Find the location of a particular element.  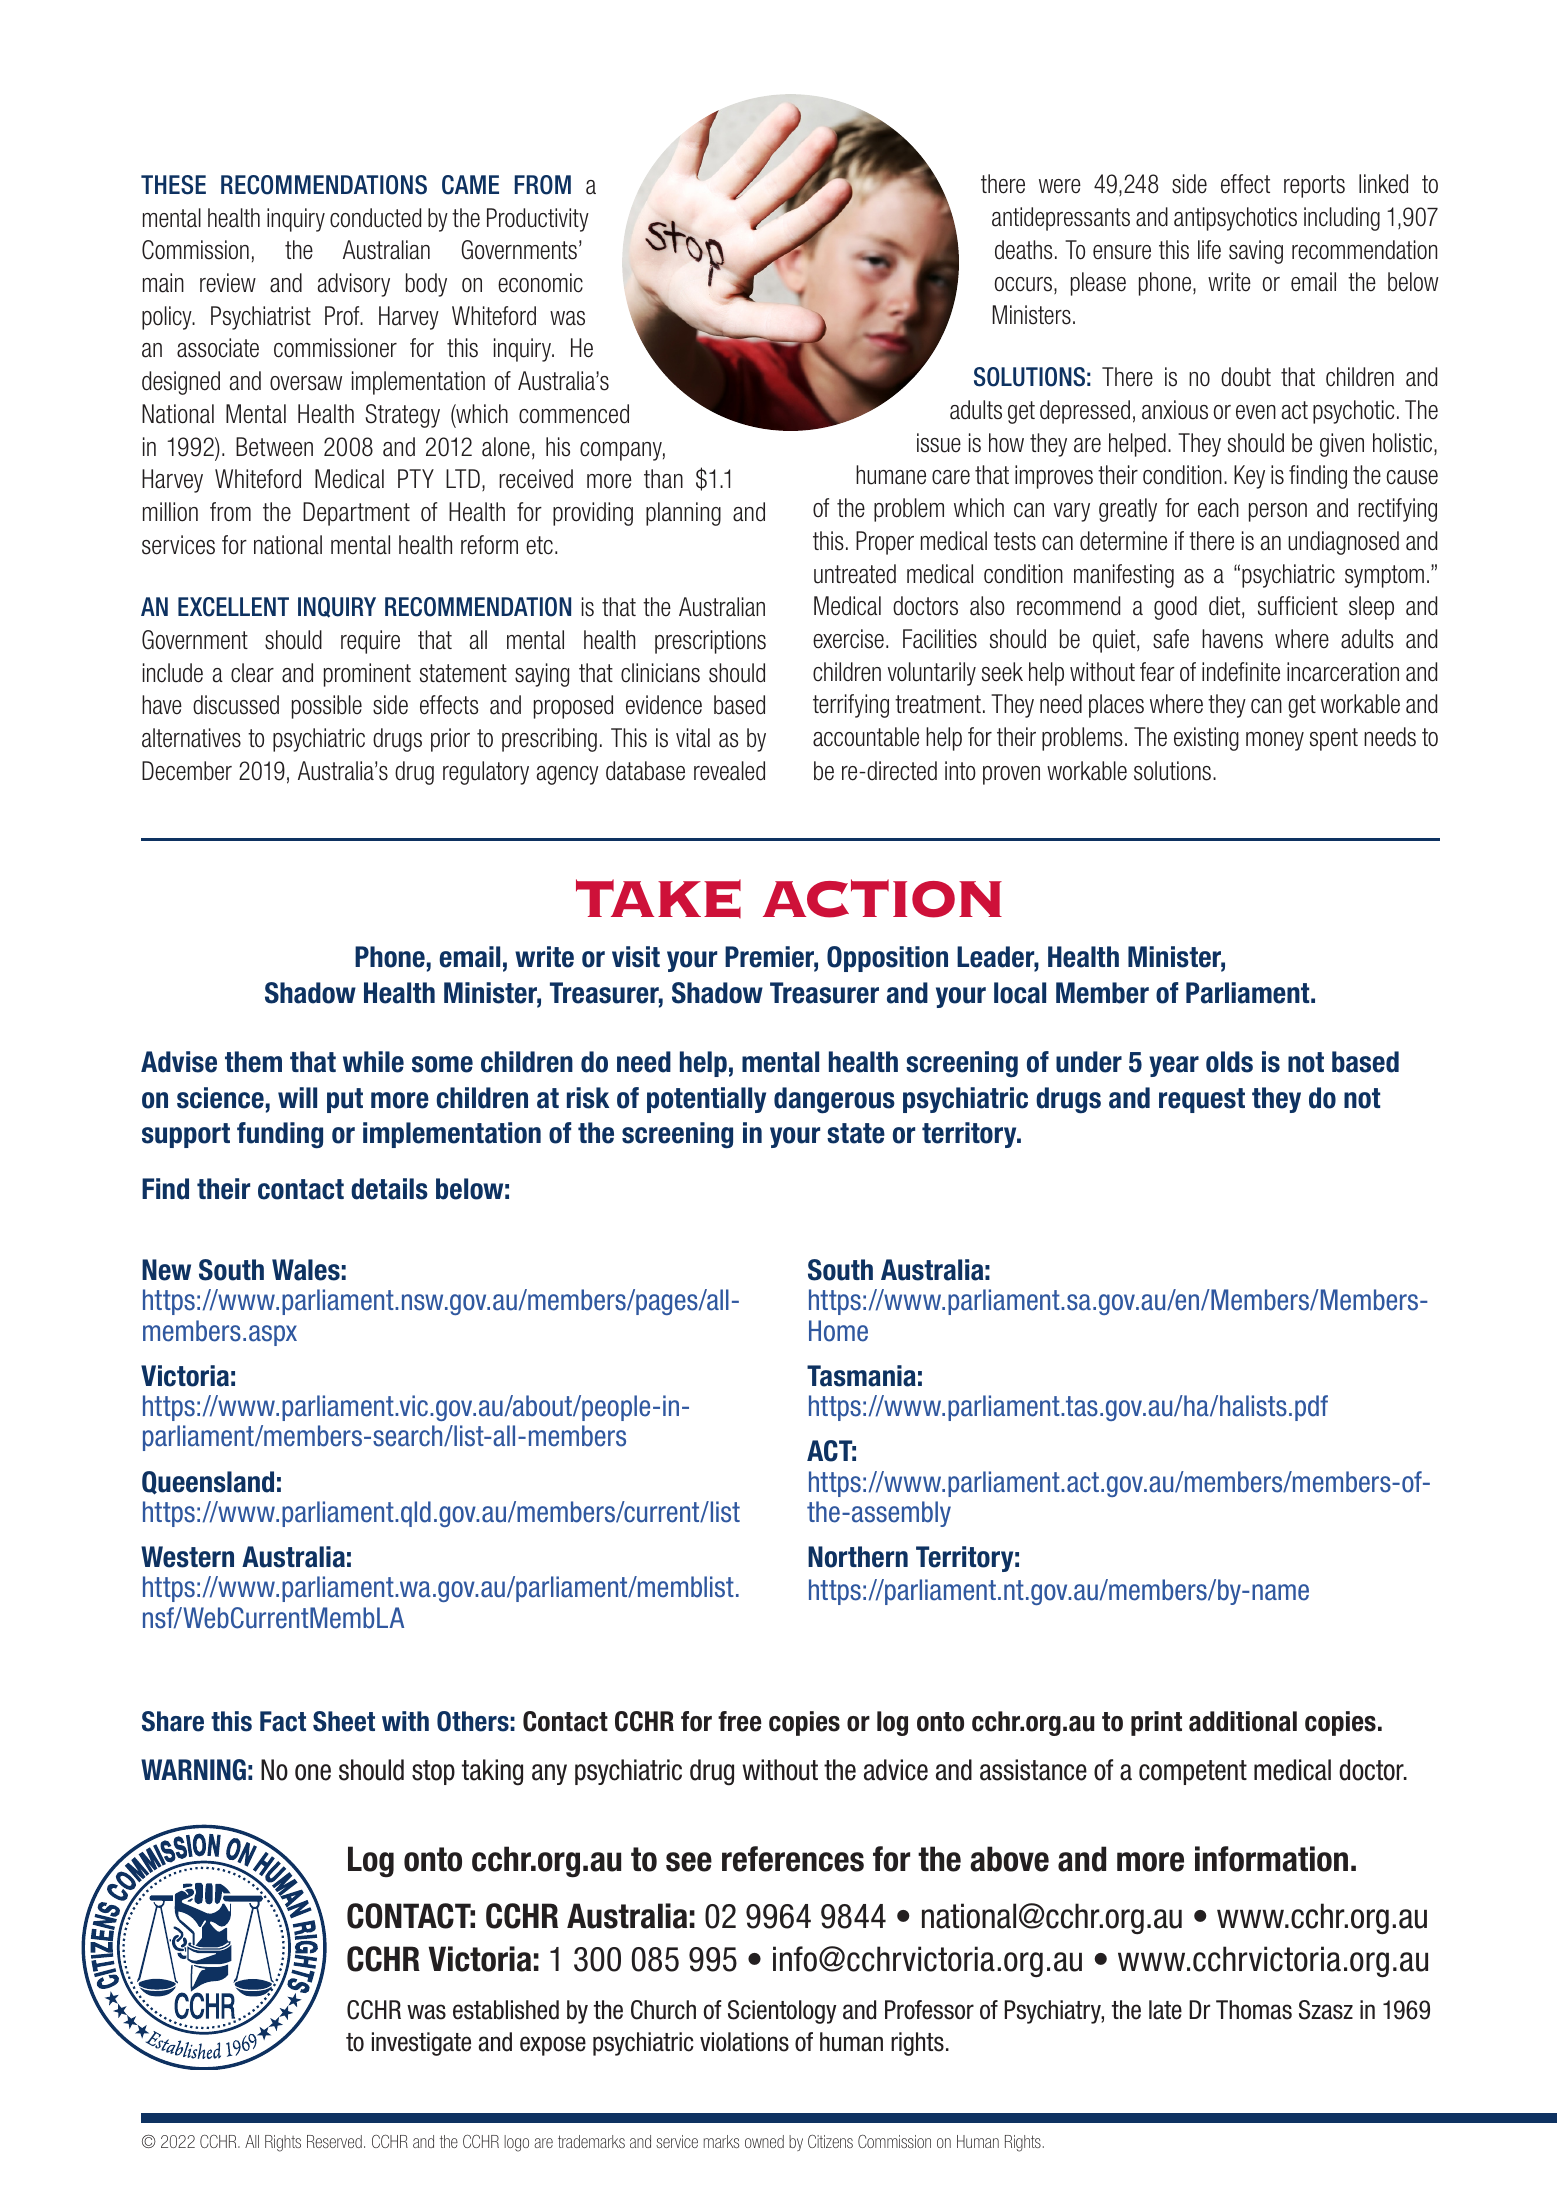

deaths is located at coordinates (1023, 250).
